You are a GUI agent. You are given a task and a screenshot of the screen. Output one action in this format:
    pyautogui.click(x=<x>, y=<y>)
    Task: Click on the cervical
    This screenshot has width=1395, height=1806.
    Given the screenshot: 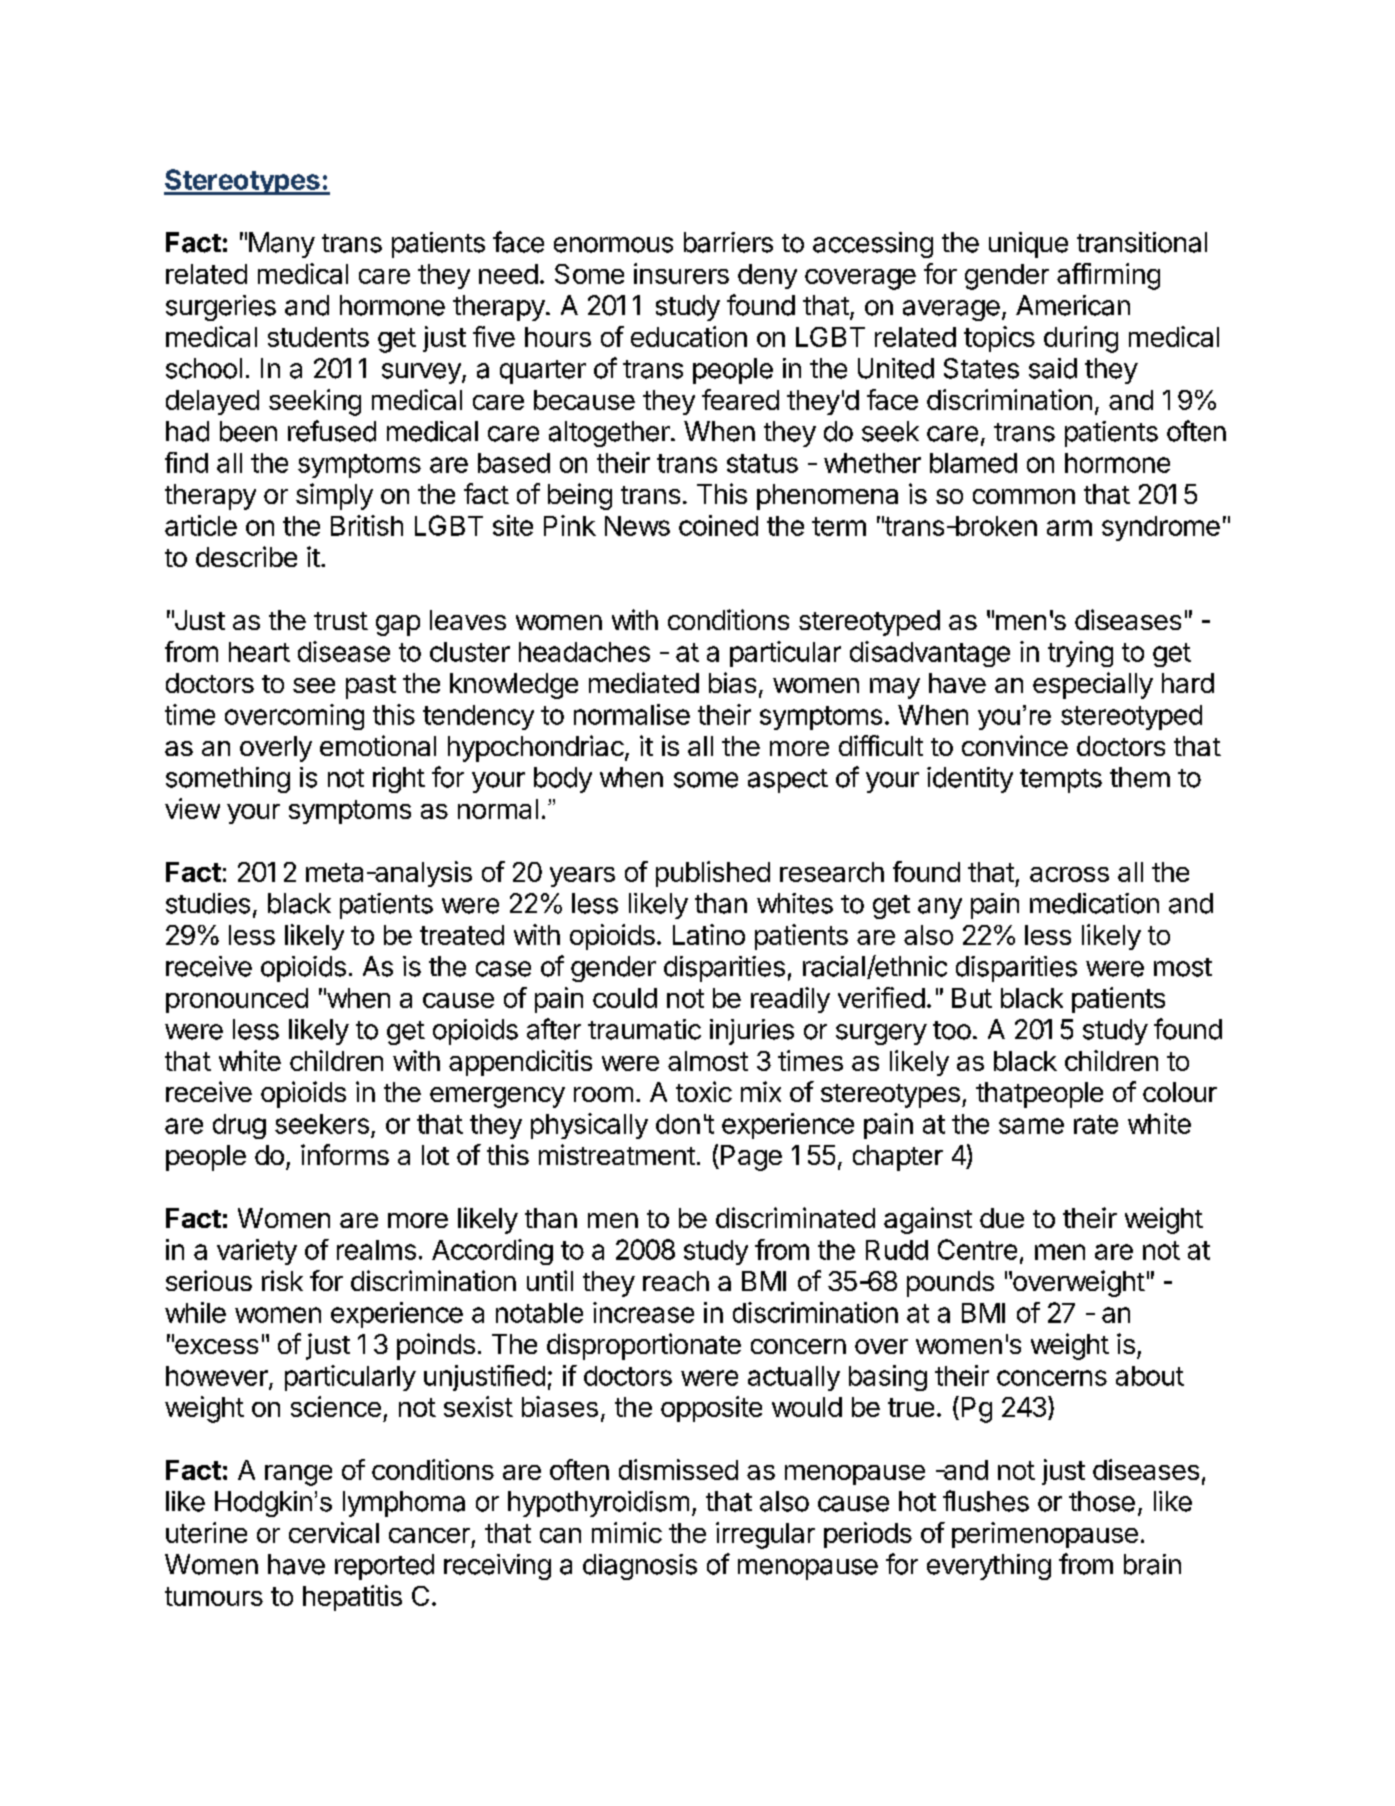 What is the action you would take?
    pyautogui.click(x=334, y=1532)
